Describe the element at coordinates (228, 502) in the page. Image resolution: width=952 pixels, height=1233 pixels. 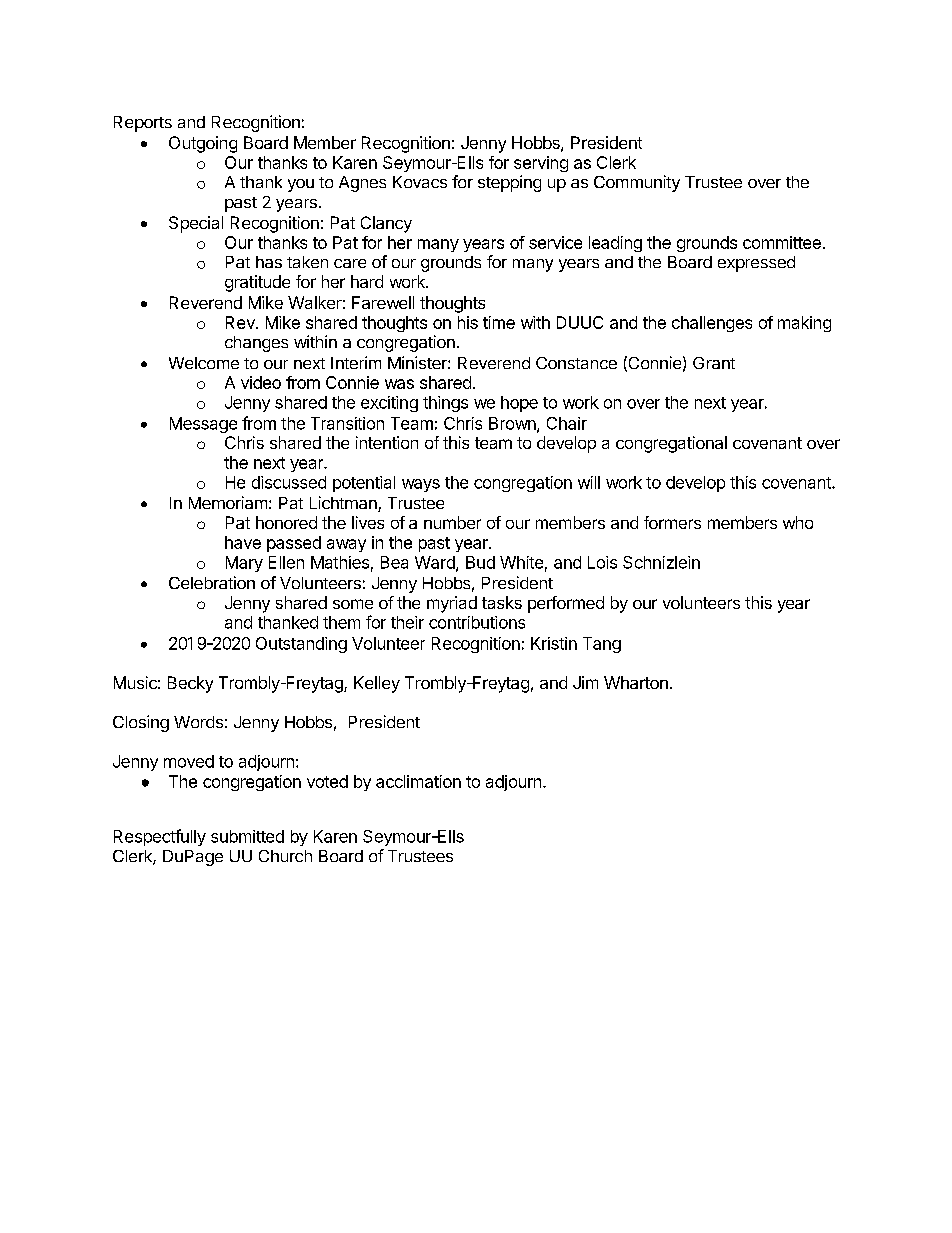
I see `Memoriam` at that location.
